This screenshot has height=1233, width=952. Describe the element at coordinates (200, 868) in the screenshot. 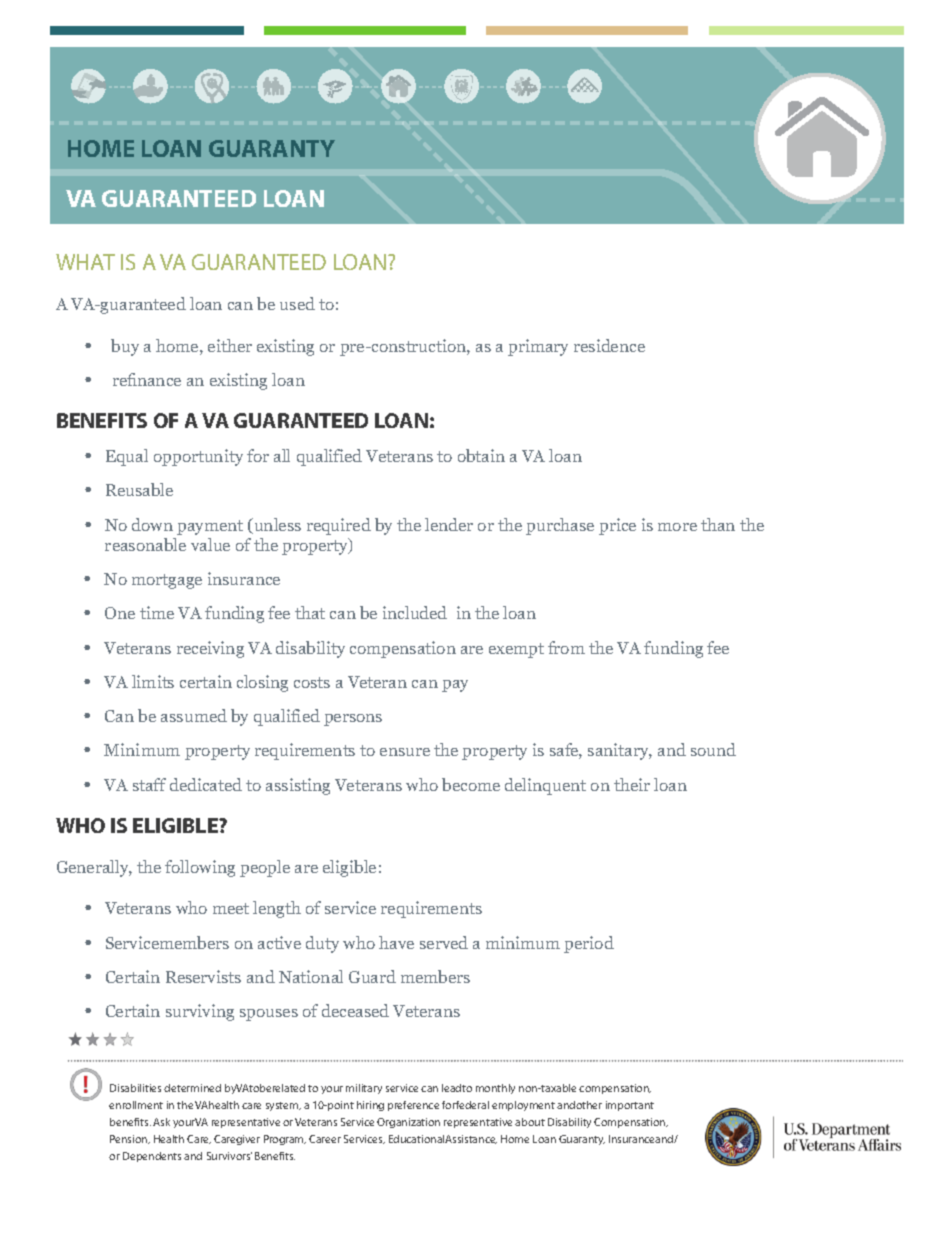

I see `following` at that location.
